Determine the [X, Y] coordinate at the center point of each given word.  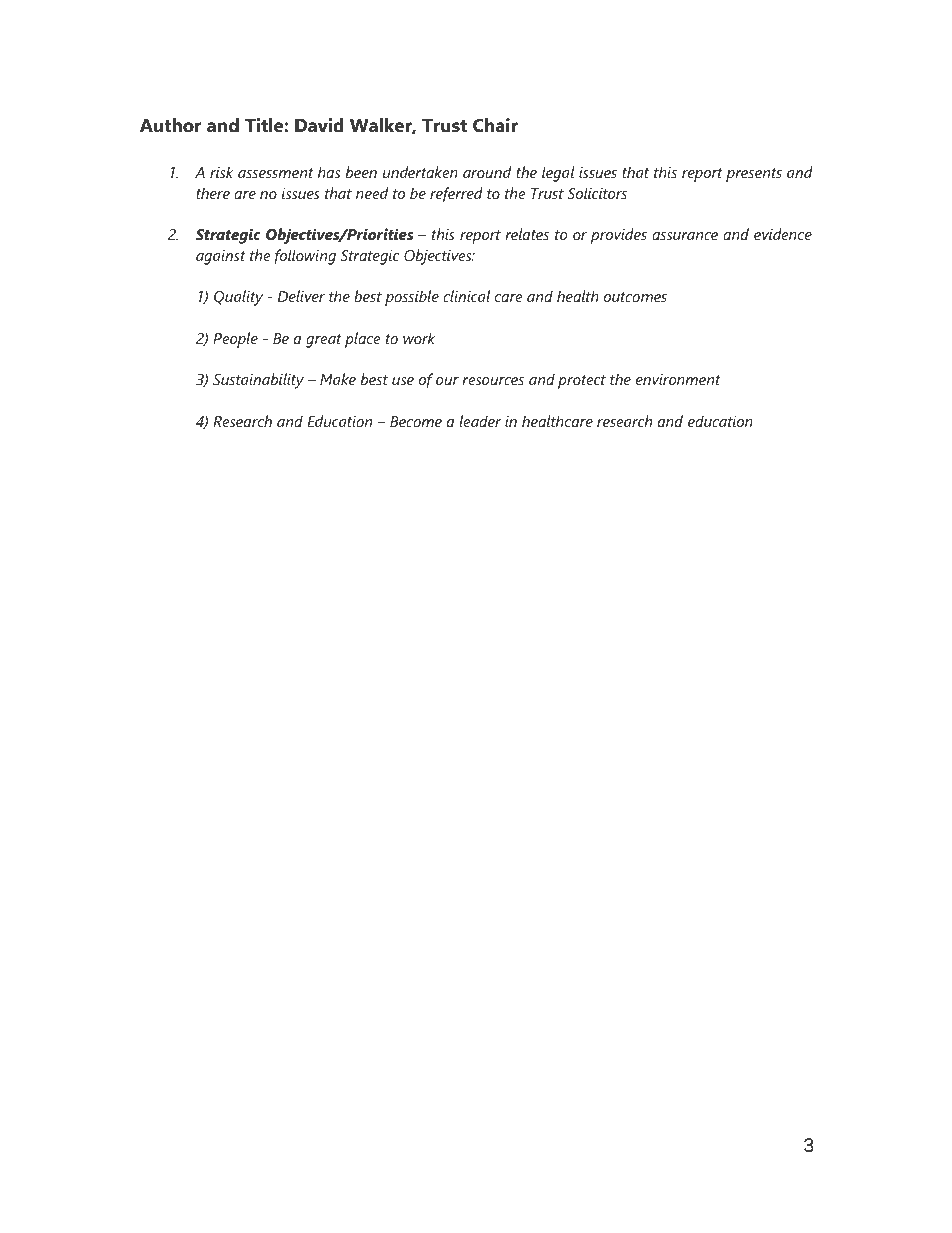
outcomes [635, 297]
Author [171, 125]
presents [754, 175]
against [221, 257]
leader [480, 421]
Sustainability [258, 381]
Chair [495, 125]
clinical [466, 296]
